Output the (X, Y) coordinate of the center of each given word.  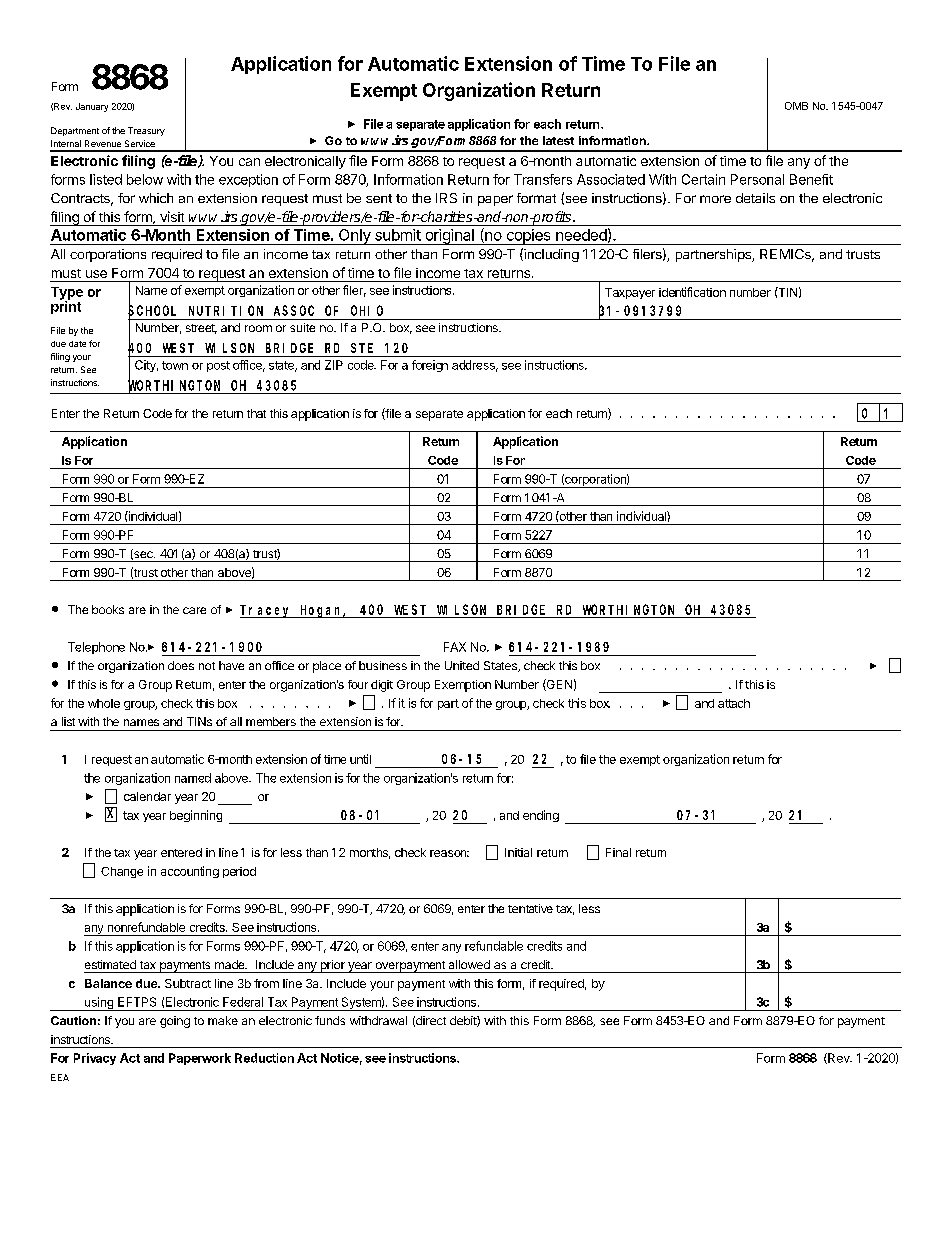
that (256, 413)
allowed (469, 964)
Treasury (146, 131)
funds (330, 1020)
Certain (703, 179)
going (175, 1022)
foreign (430, 366)
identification (692, 292)
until (360, 759)
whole (104, 703)
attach (734, 703)
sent (379, 198)
